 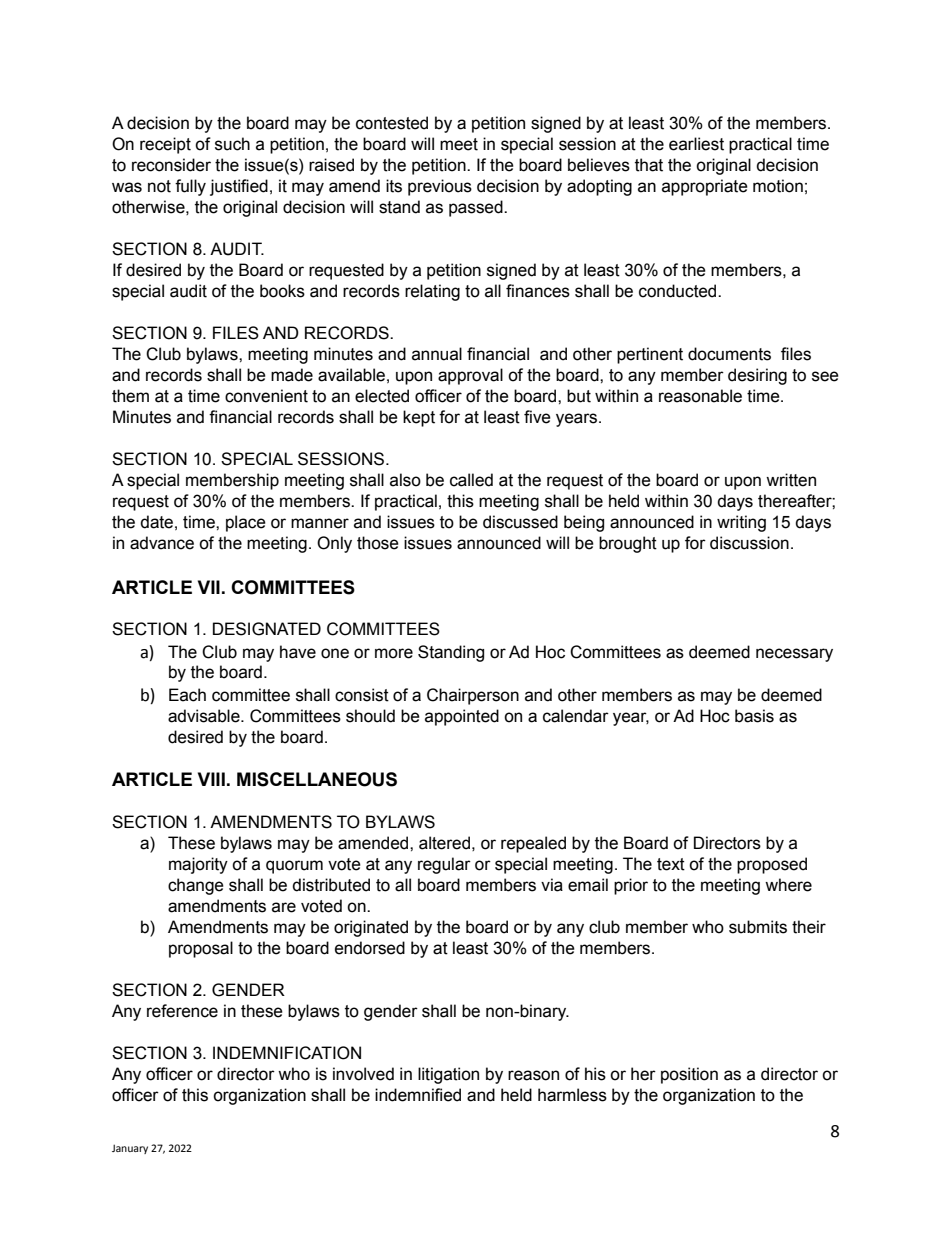 I want to click on previous, so click(x=440, y=187).
